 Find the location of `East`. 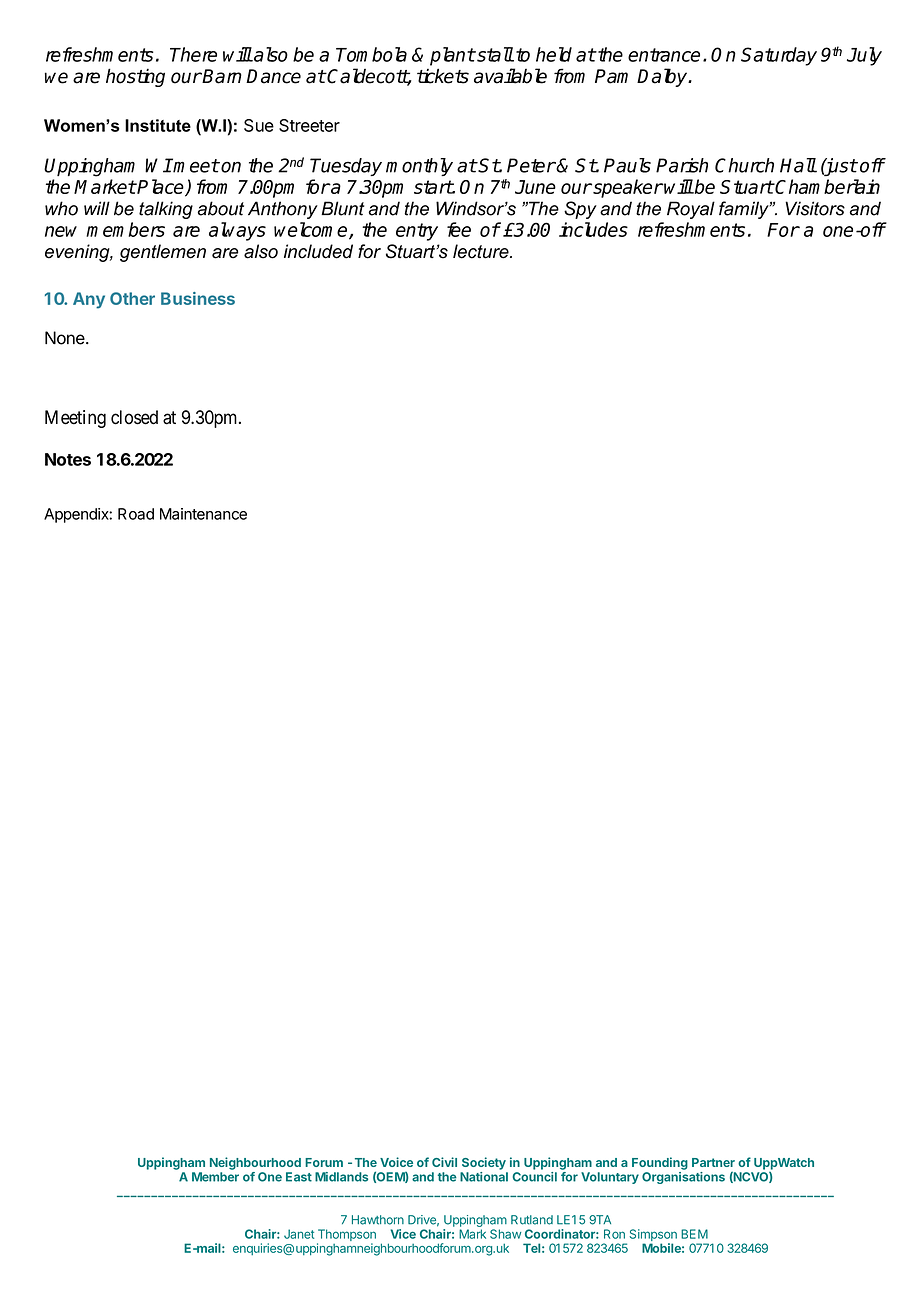

East is located at coordinates (299, 1177).
